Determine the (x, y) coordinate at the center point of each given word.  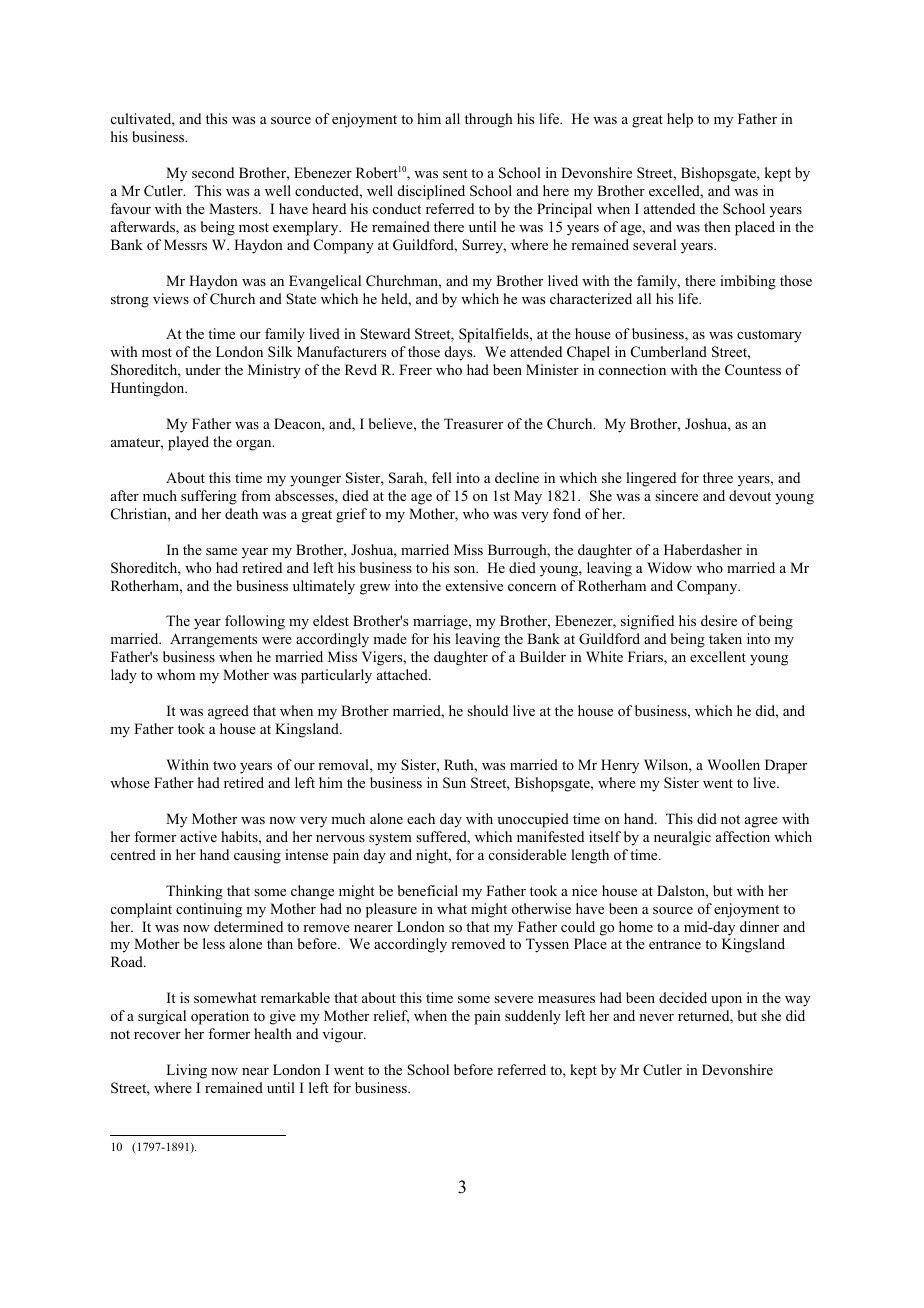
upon (726, 1001)
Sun (454, 783)
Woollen (733, 764)
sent (455, 173)
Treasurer (473, 423)
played (188, 443)
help (680, 120)
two (224, 765)
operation (220, 1017)
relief (391, 1017)
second (213, 172)
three (718, 477)
